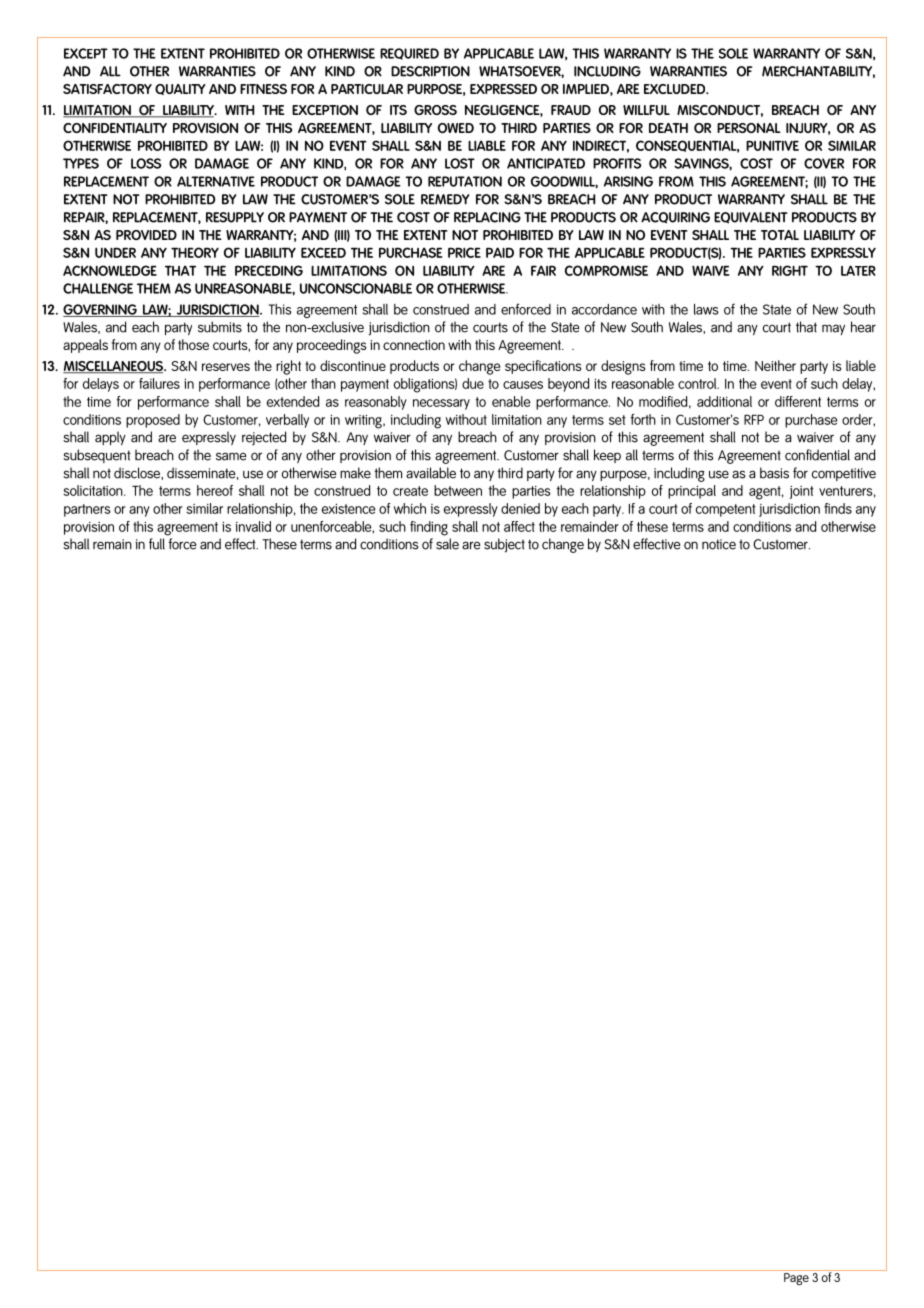 Image resolution: width=924 pixels, height=1308 pixels. What do you see at coordinates (775, 365) in the screenshot?
I see `Neither` at bounding box center [775, 365].
